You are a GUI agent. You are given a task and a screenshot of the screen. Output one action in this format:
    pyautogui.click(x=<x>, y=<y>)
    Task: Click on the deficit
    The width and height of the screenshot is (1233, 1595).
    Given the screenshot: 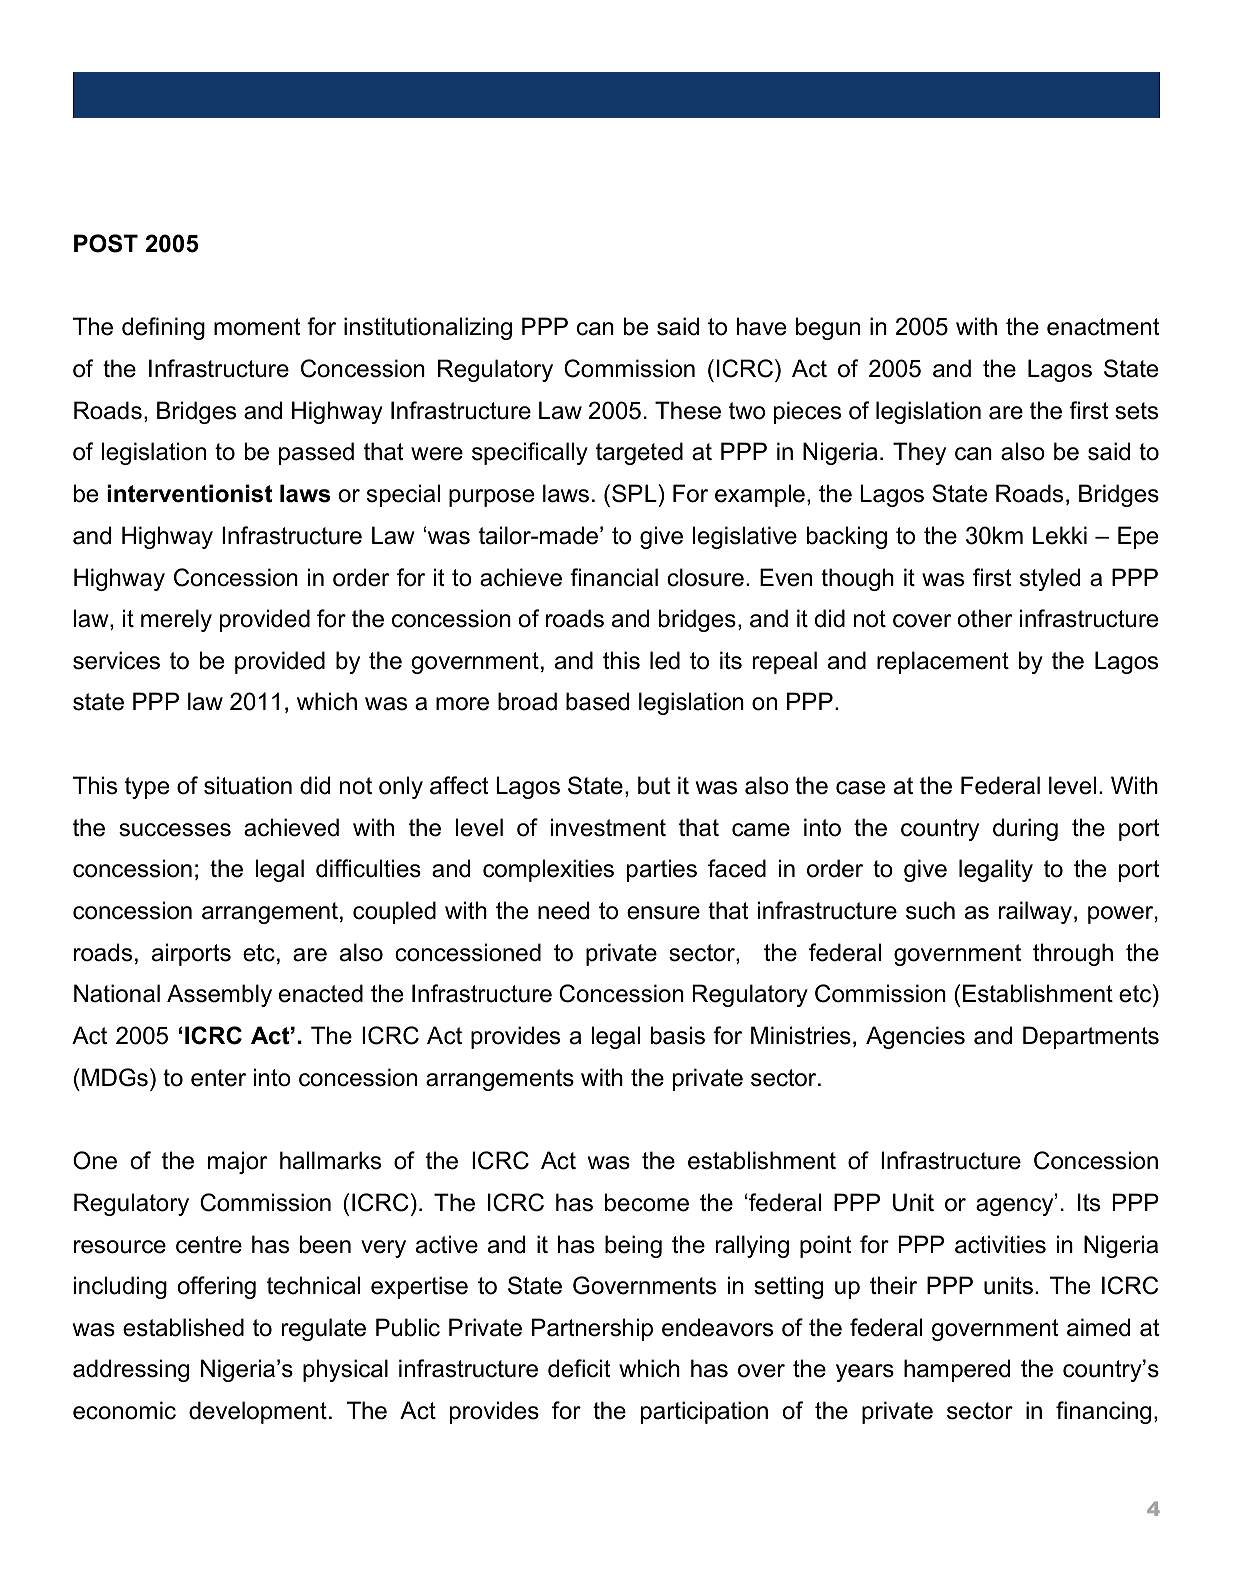 What is the action you would take?
    pyautogui.click(x=579, y=1368)
